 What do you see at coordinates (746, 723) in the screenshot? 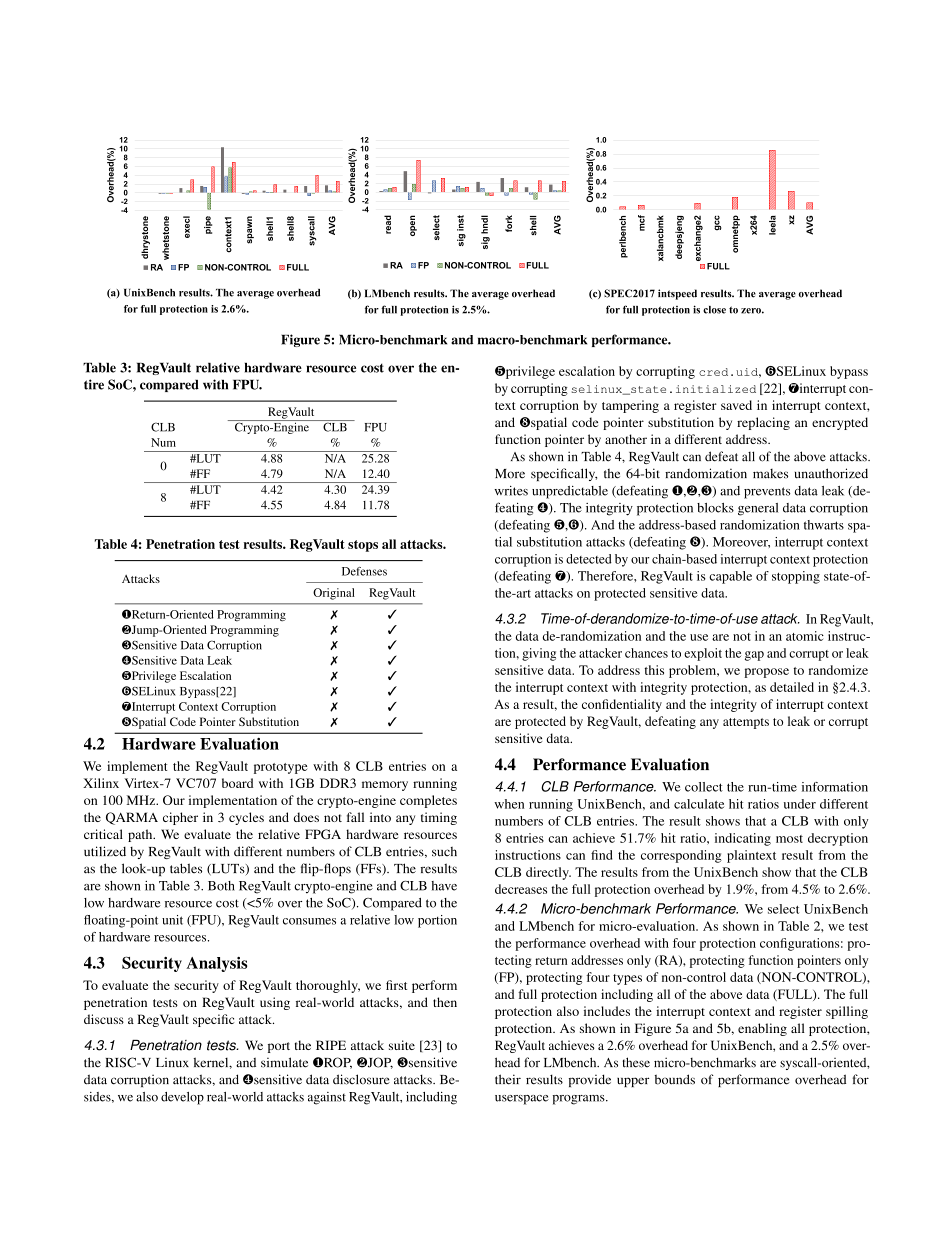
I see `attempts` at bounding box center [746, 723].
